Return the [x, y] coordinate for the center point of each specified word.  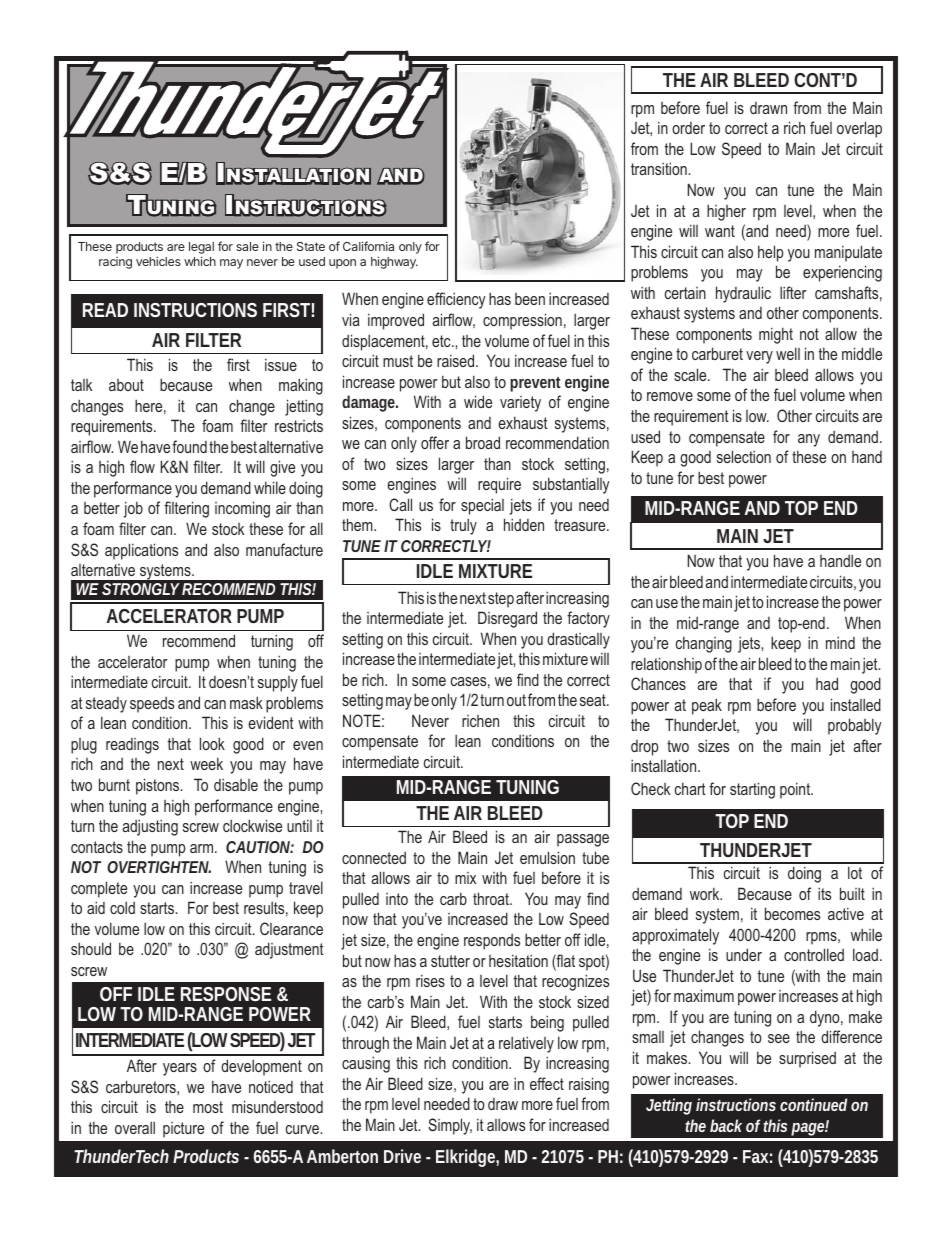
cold [122, 907]
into [397, 899]
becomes [792, 913]
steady [106, 705]
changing [704, 644]
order [688, 128]
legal [201, 248]
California [368, 246]
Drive [402, 1156]
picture [183, 1130]
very [759, 357]
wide [478, 401]
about [126, 385]
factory [588, 619]
